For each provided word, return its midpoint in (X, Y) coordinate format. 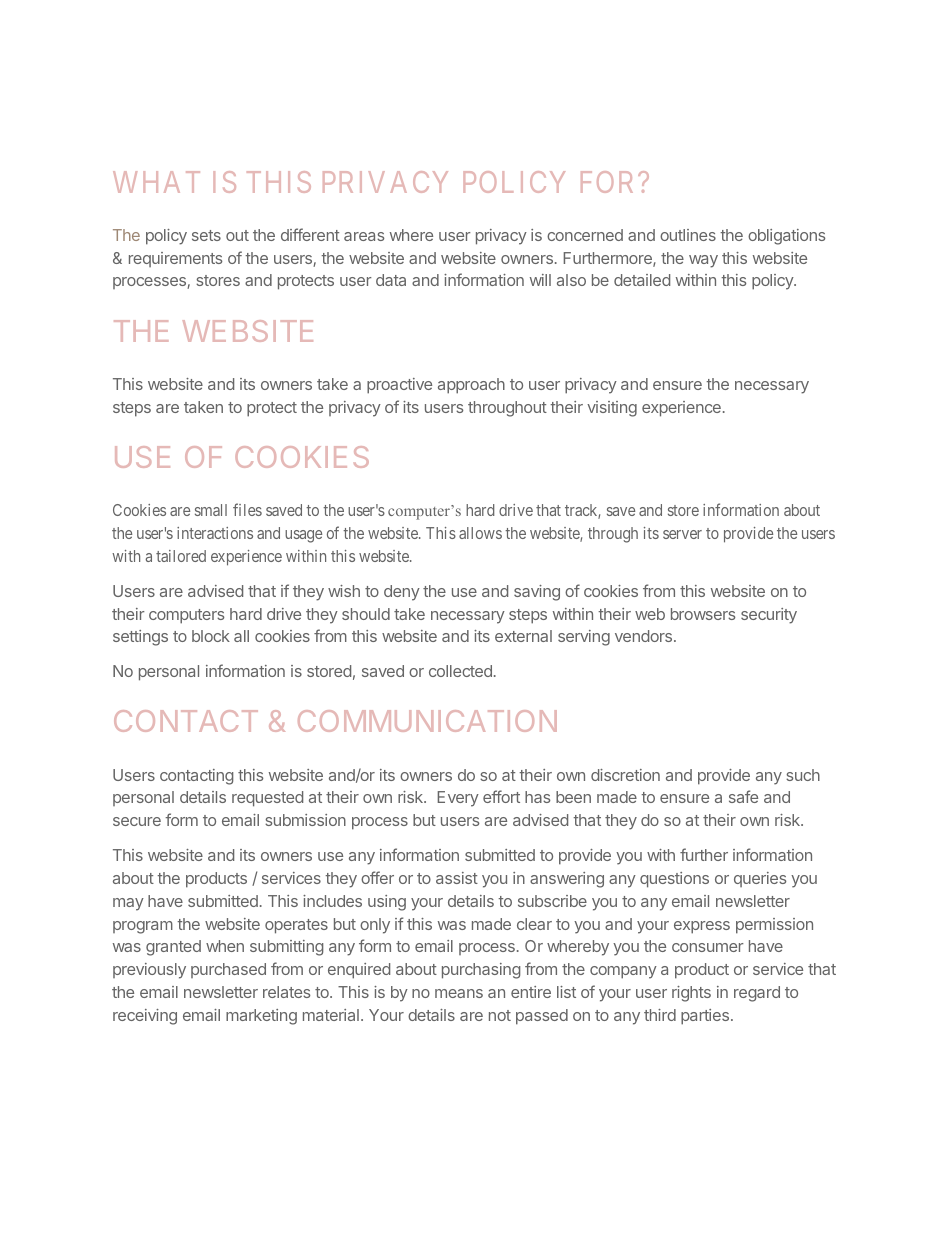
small (211, 510)
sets (206, 235)
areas (364, 236)
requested (267, 799)
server (682, 534)
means (459, 993)
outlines (688, 235)
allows (480, 533)
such (803, 775)
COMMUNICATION (427, 721)
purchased (228, 970)
